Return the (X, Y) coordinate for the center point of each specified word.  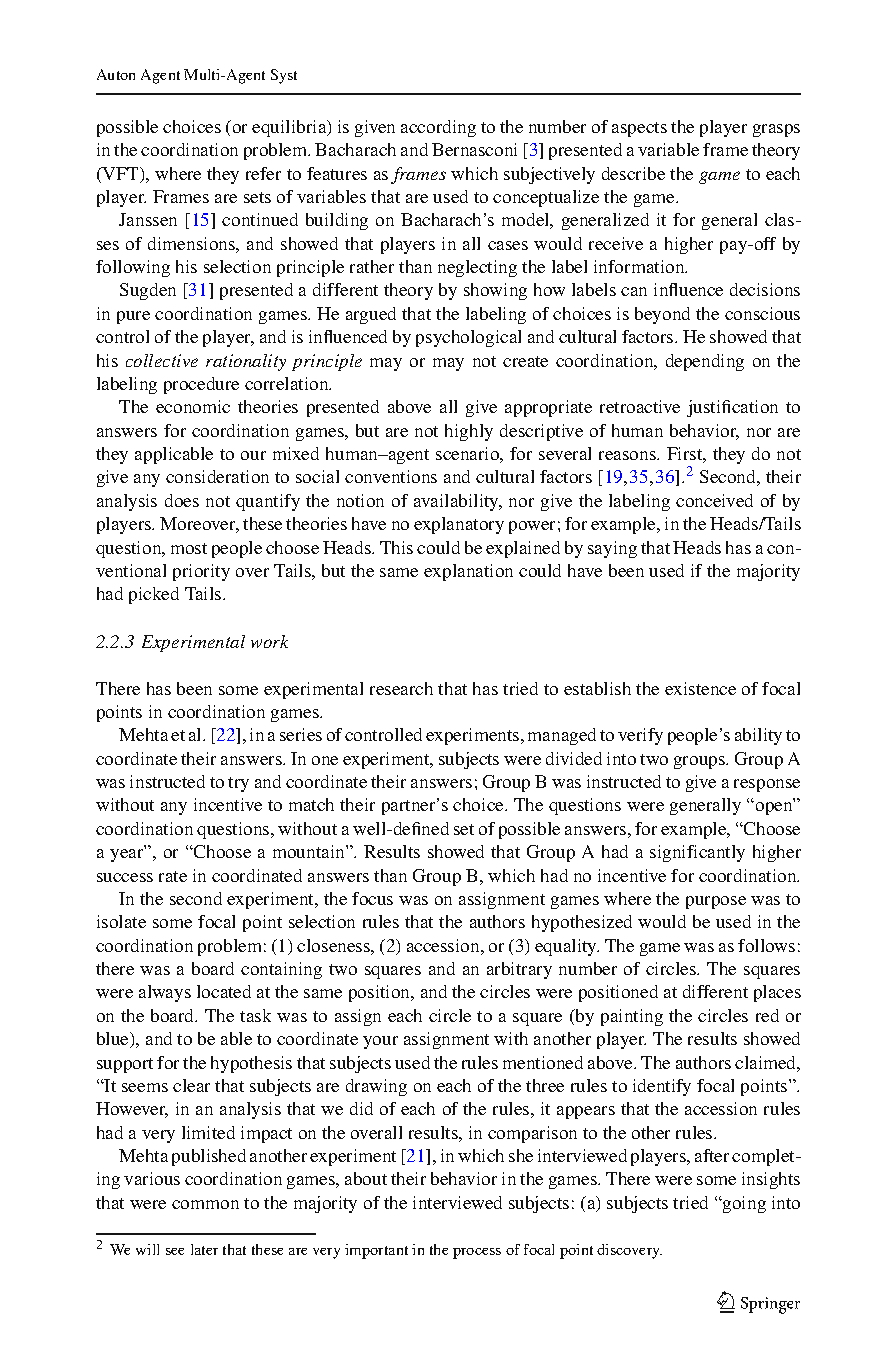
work (269, 641)
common (205, 1204)
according (438, 128)
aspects (639, 129)
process (477, 1253)
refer (263, 173)
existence (700, 688)
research (401, 688)
